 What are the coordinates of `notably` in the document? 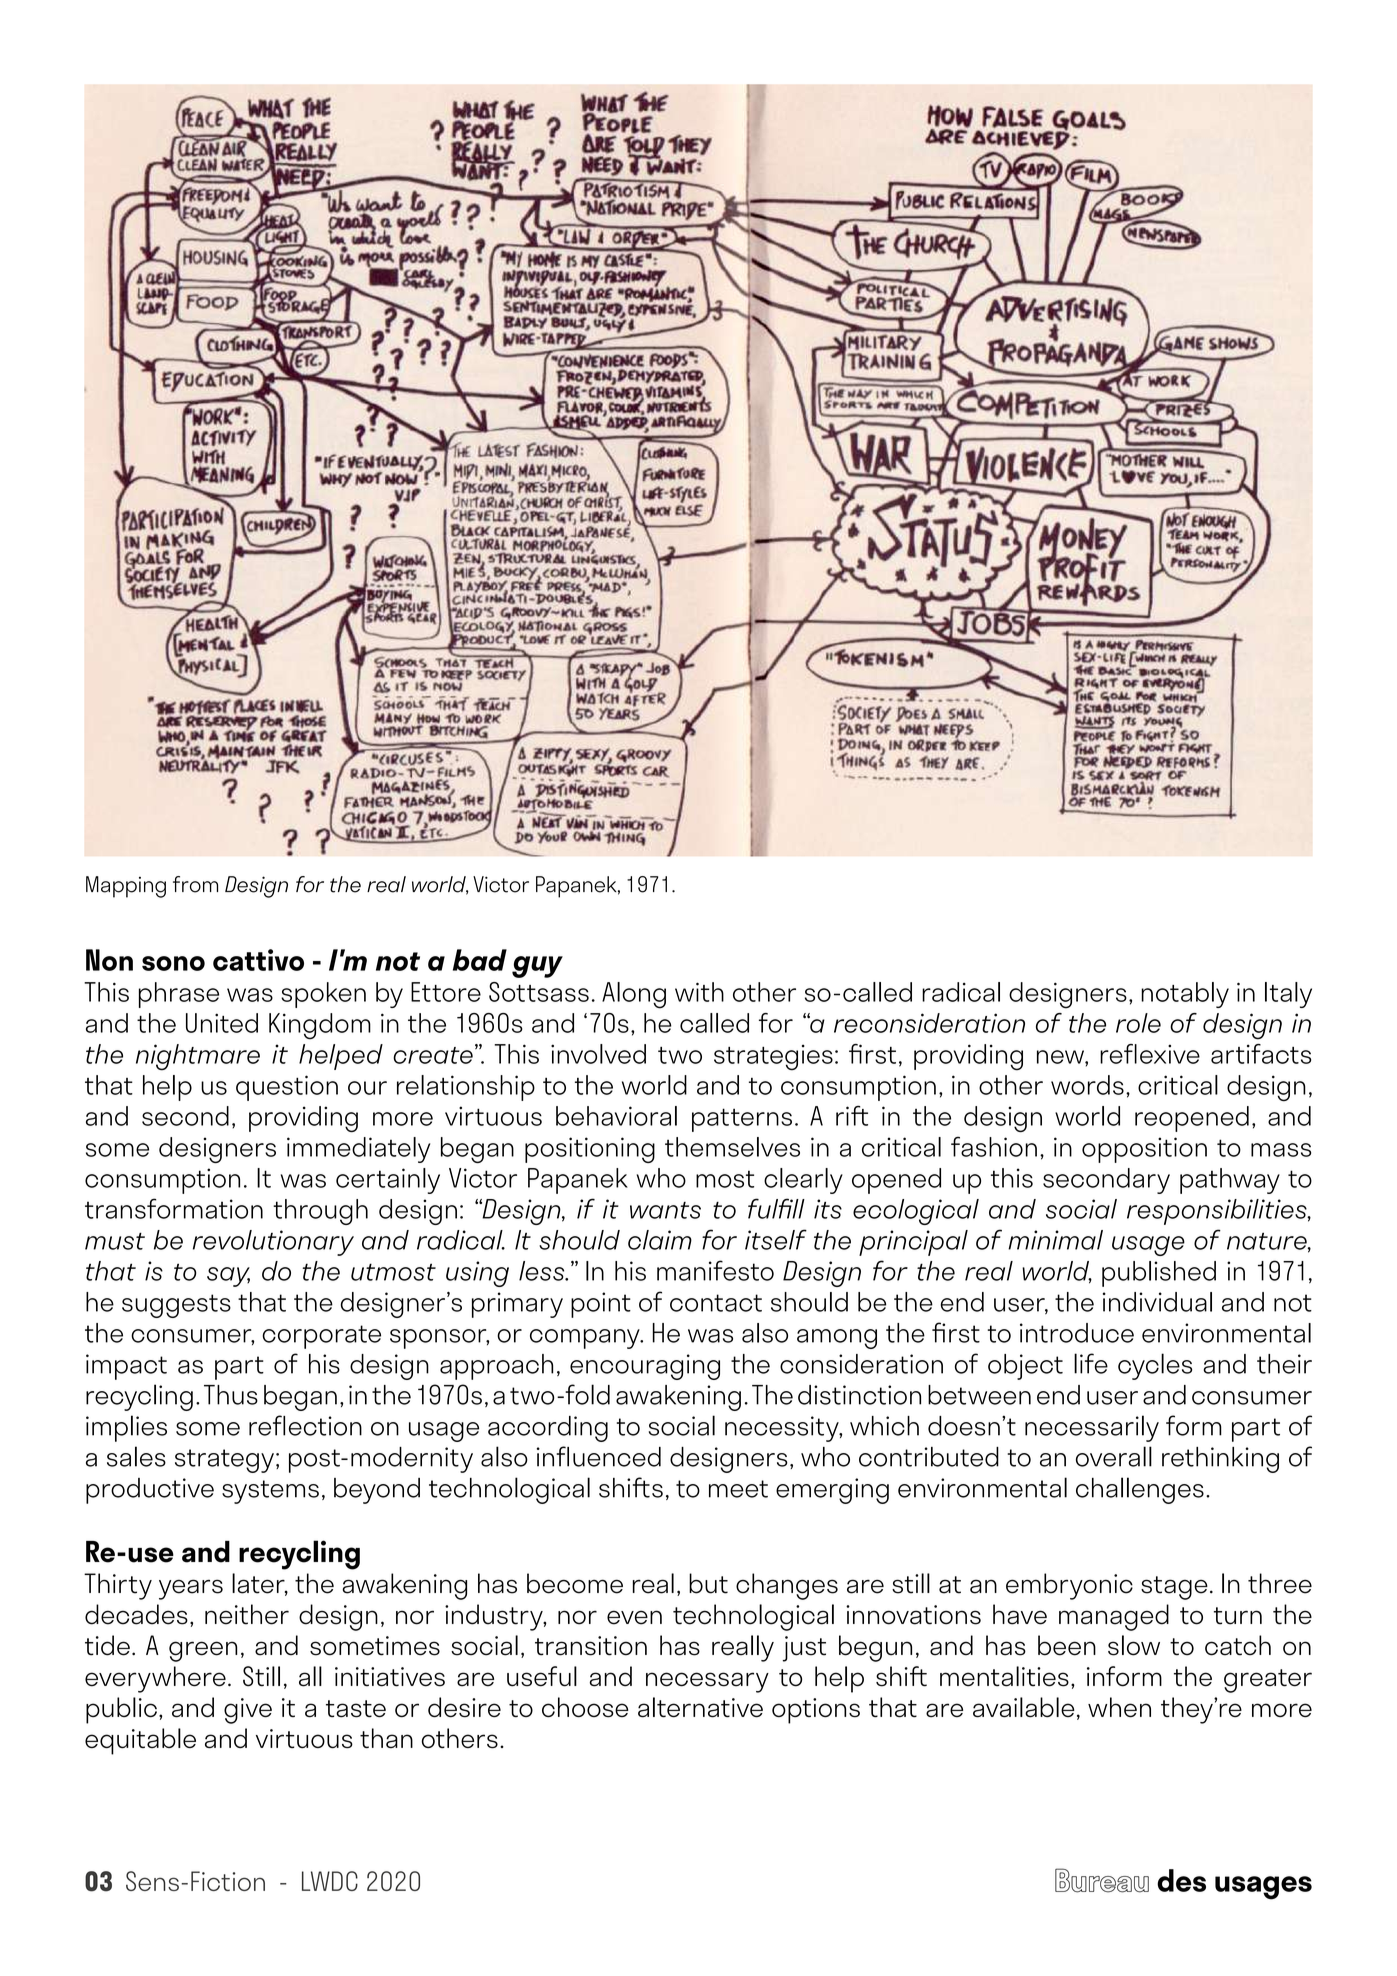 It's located at (1185, 995).
